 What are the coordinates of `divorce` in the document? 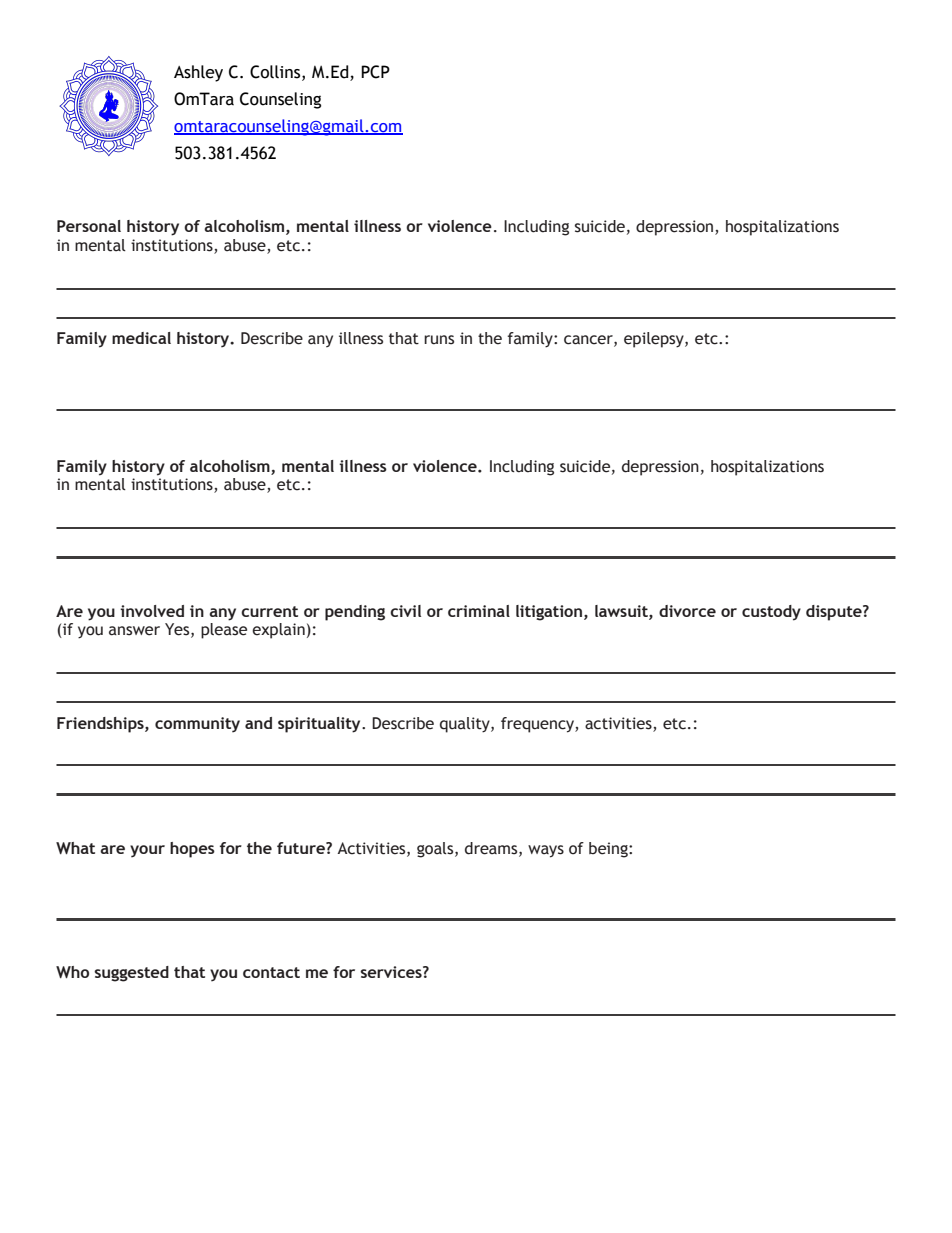 It's located at (687, 611).
